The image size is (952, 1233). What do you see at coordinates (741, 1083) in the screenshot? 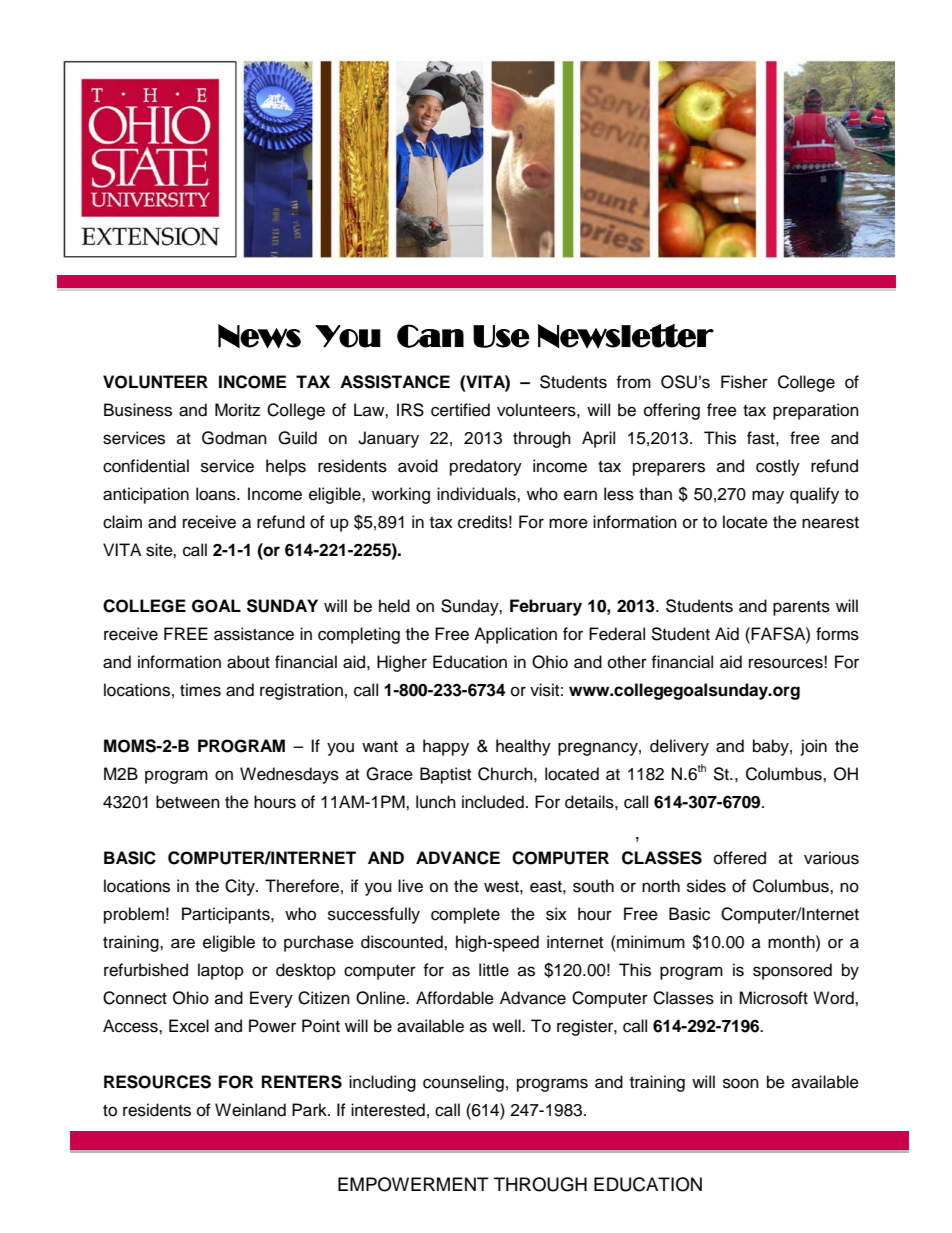
I see `soon` at bounding box center [741, 1083].
